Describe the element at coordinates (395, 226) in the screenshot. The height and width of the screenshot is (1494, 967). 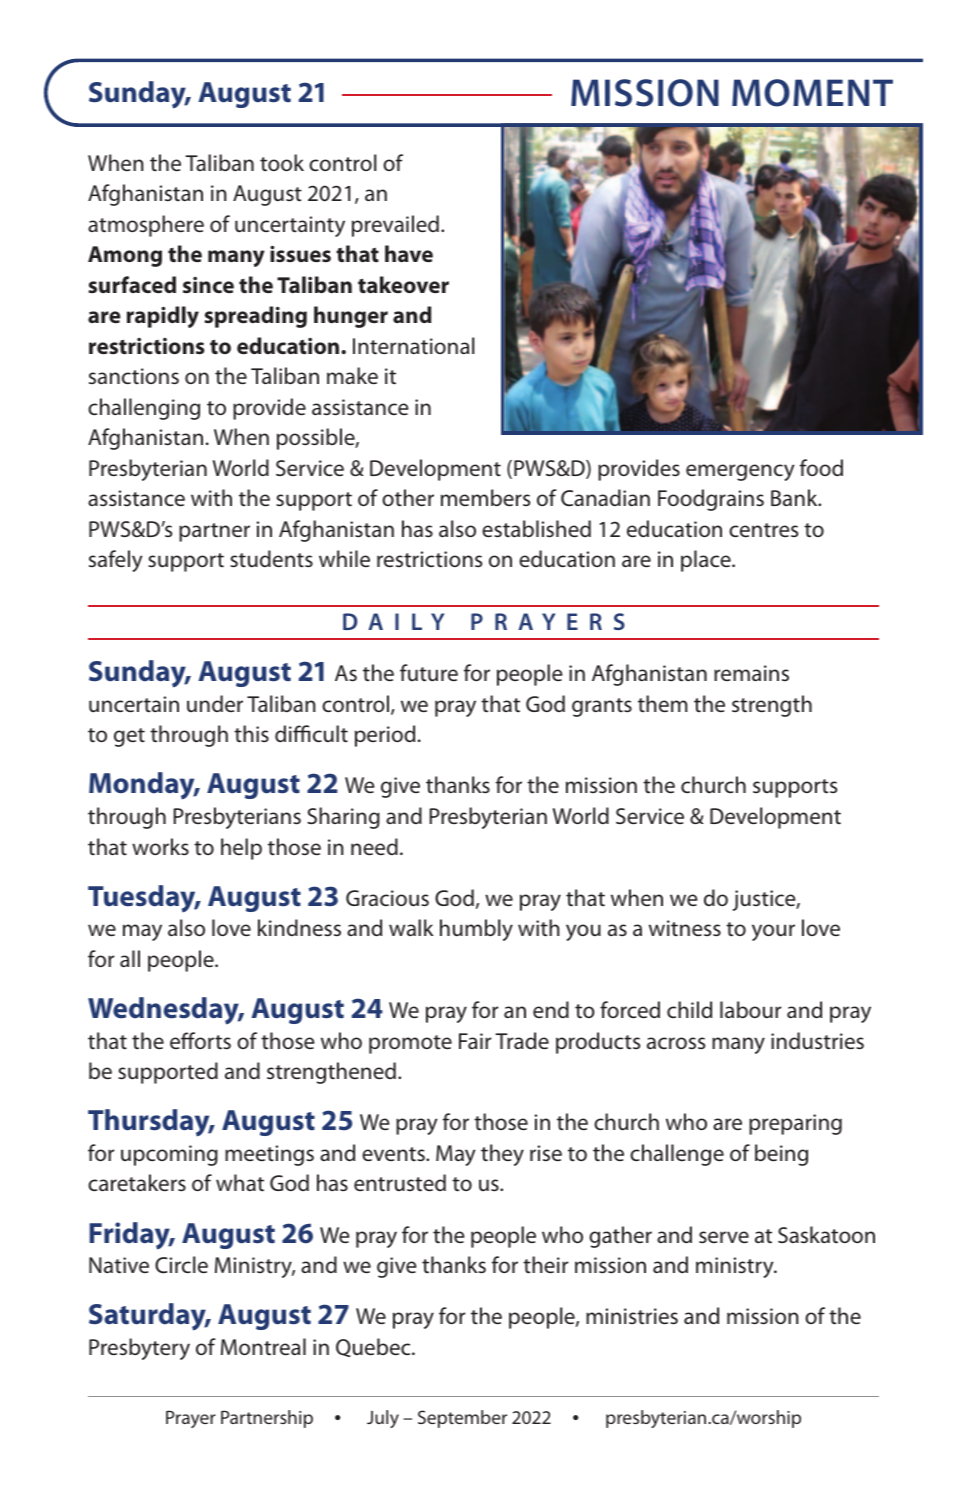
I see `prevailed` at that location.
